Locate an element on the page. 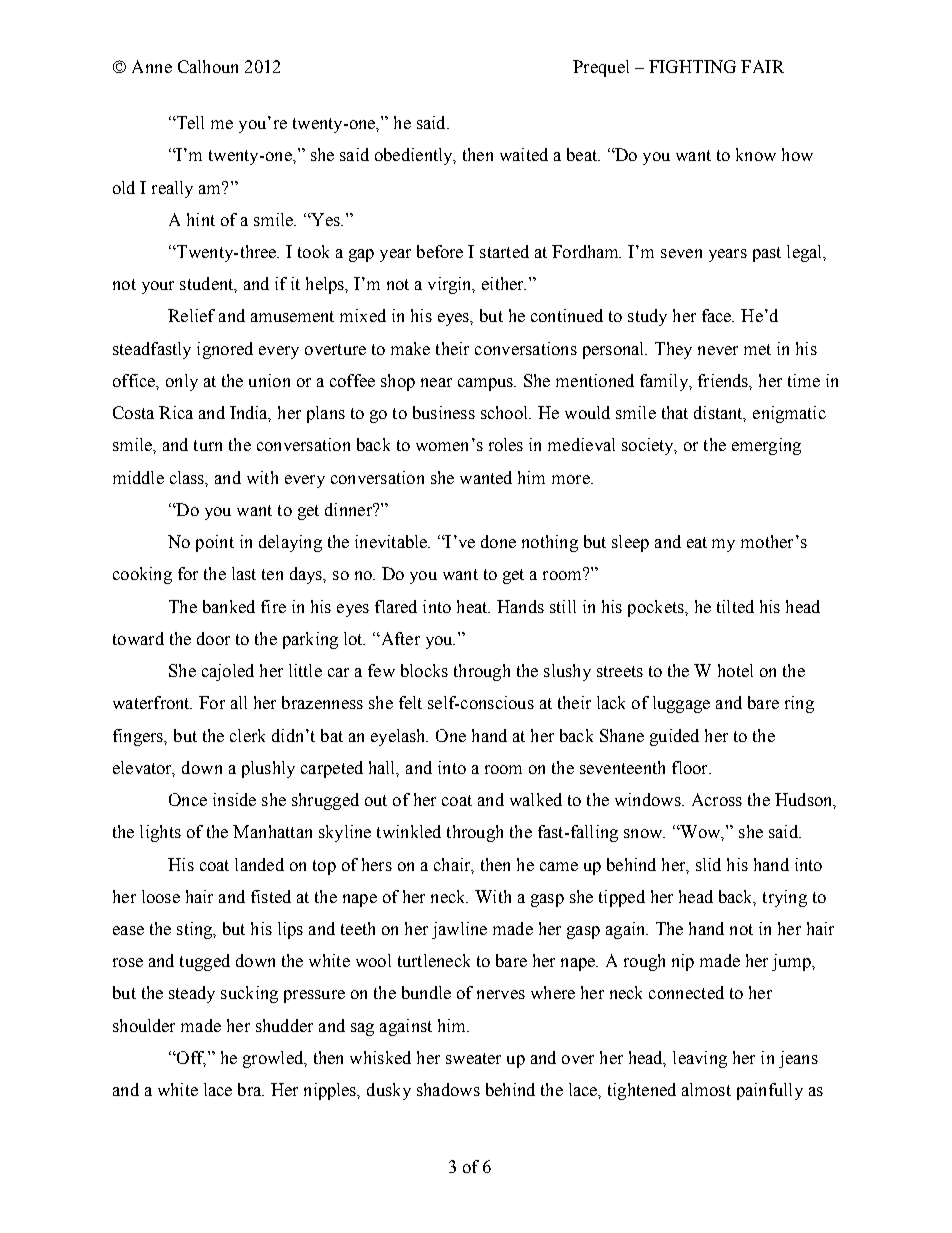 This page has width=952, height=1233. make is located at coordinates (410, 348).
